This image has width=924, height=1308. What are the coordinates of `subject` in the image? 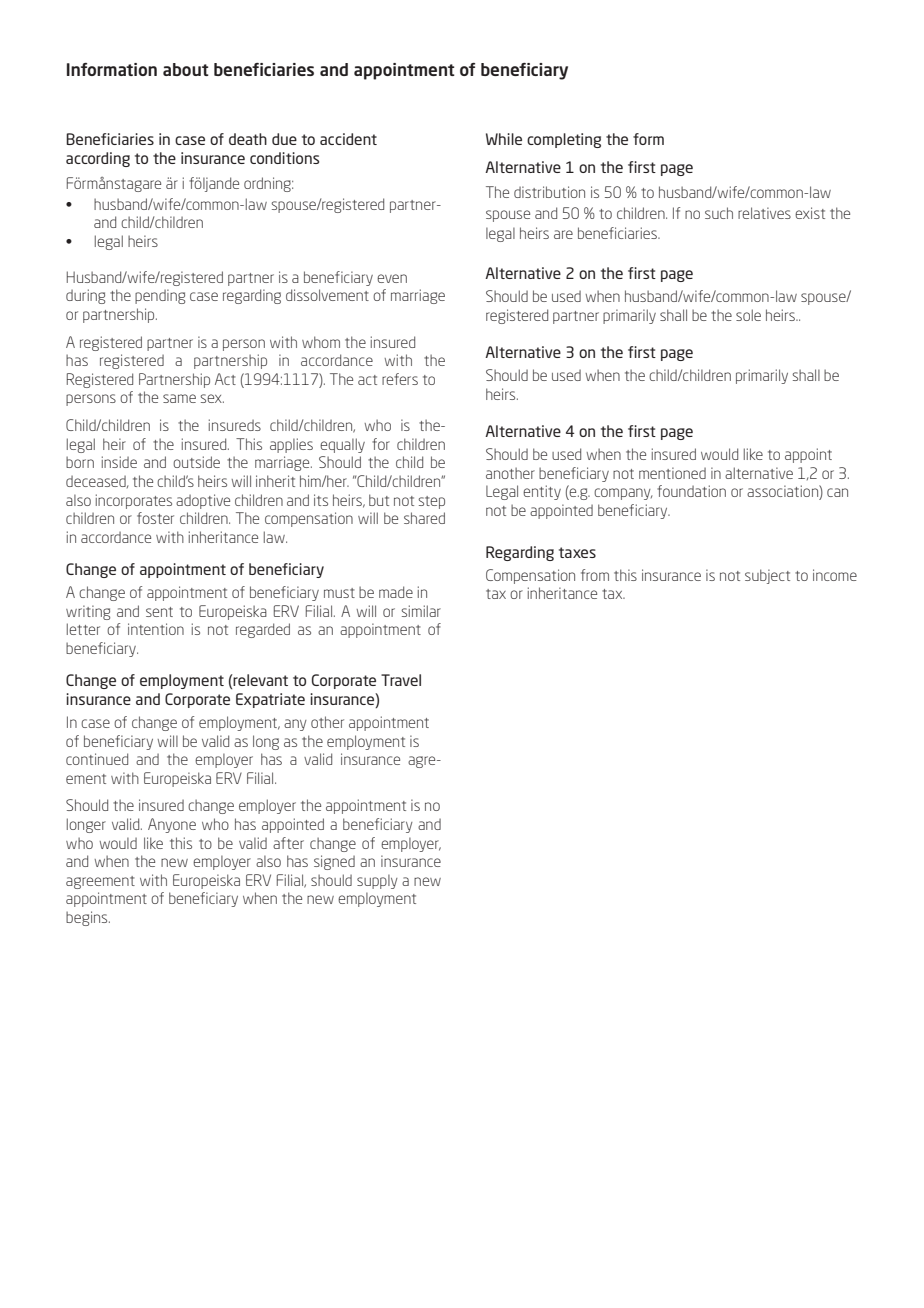 It's located at (767, 576).
